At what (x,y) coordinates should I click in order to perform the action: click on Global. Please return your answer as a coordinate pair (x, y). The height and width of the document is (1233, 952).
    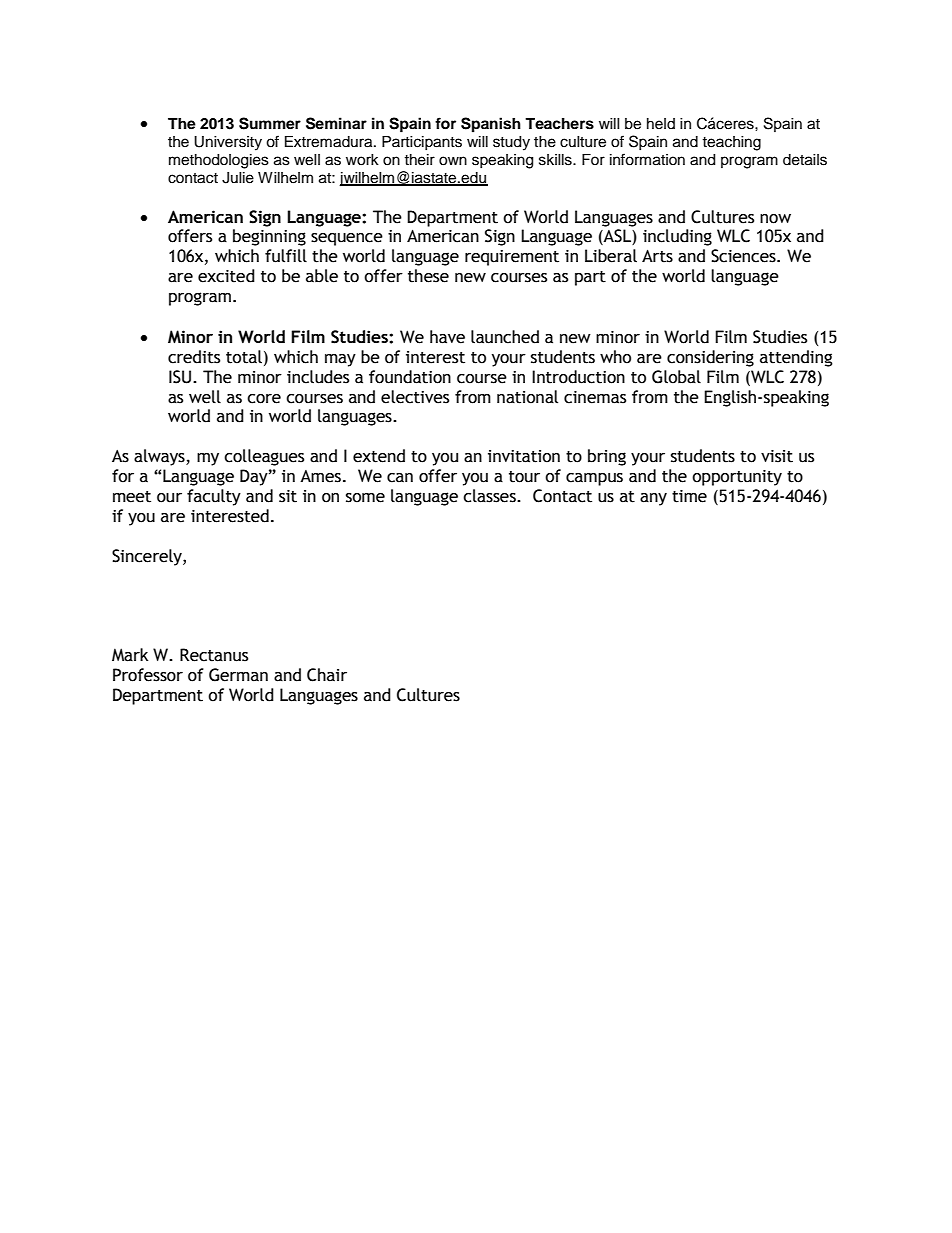
    Looking at the image, I should click on (676, 377).
